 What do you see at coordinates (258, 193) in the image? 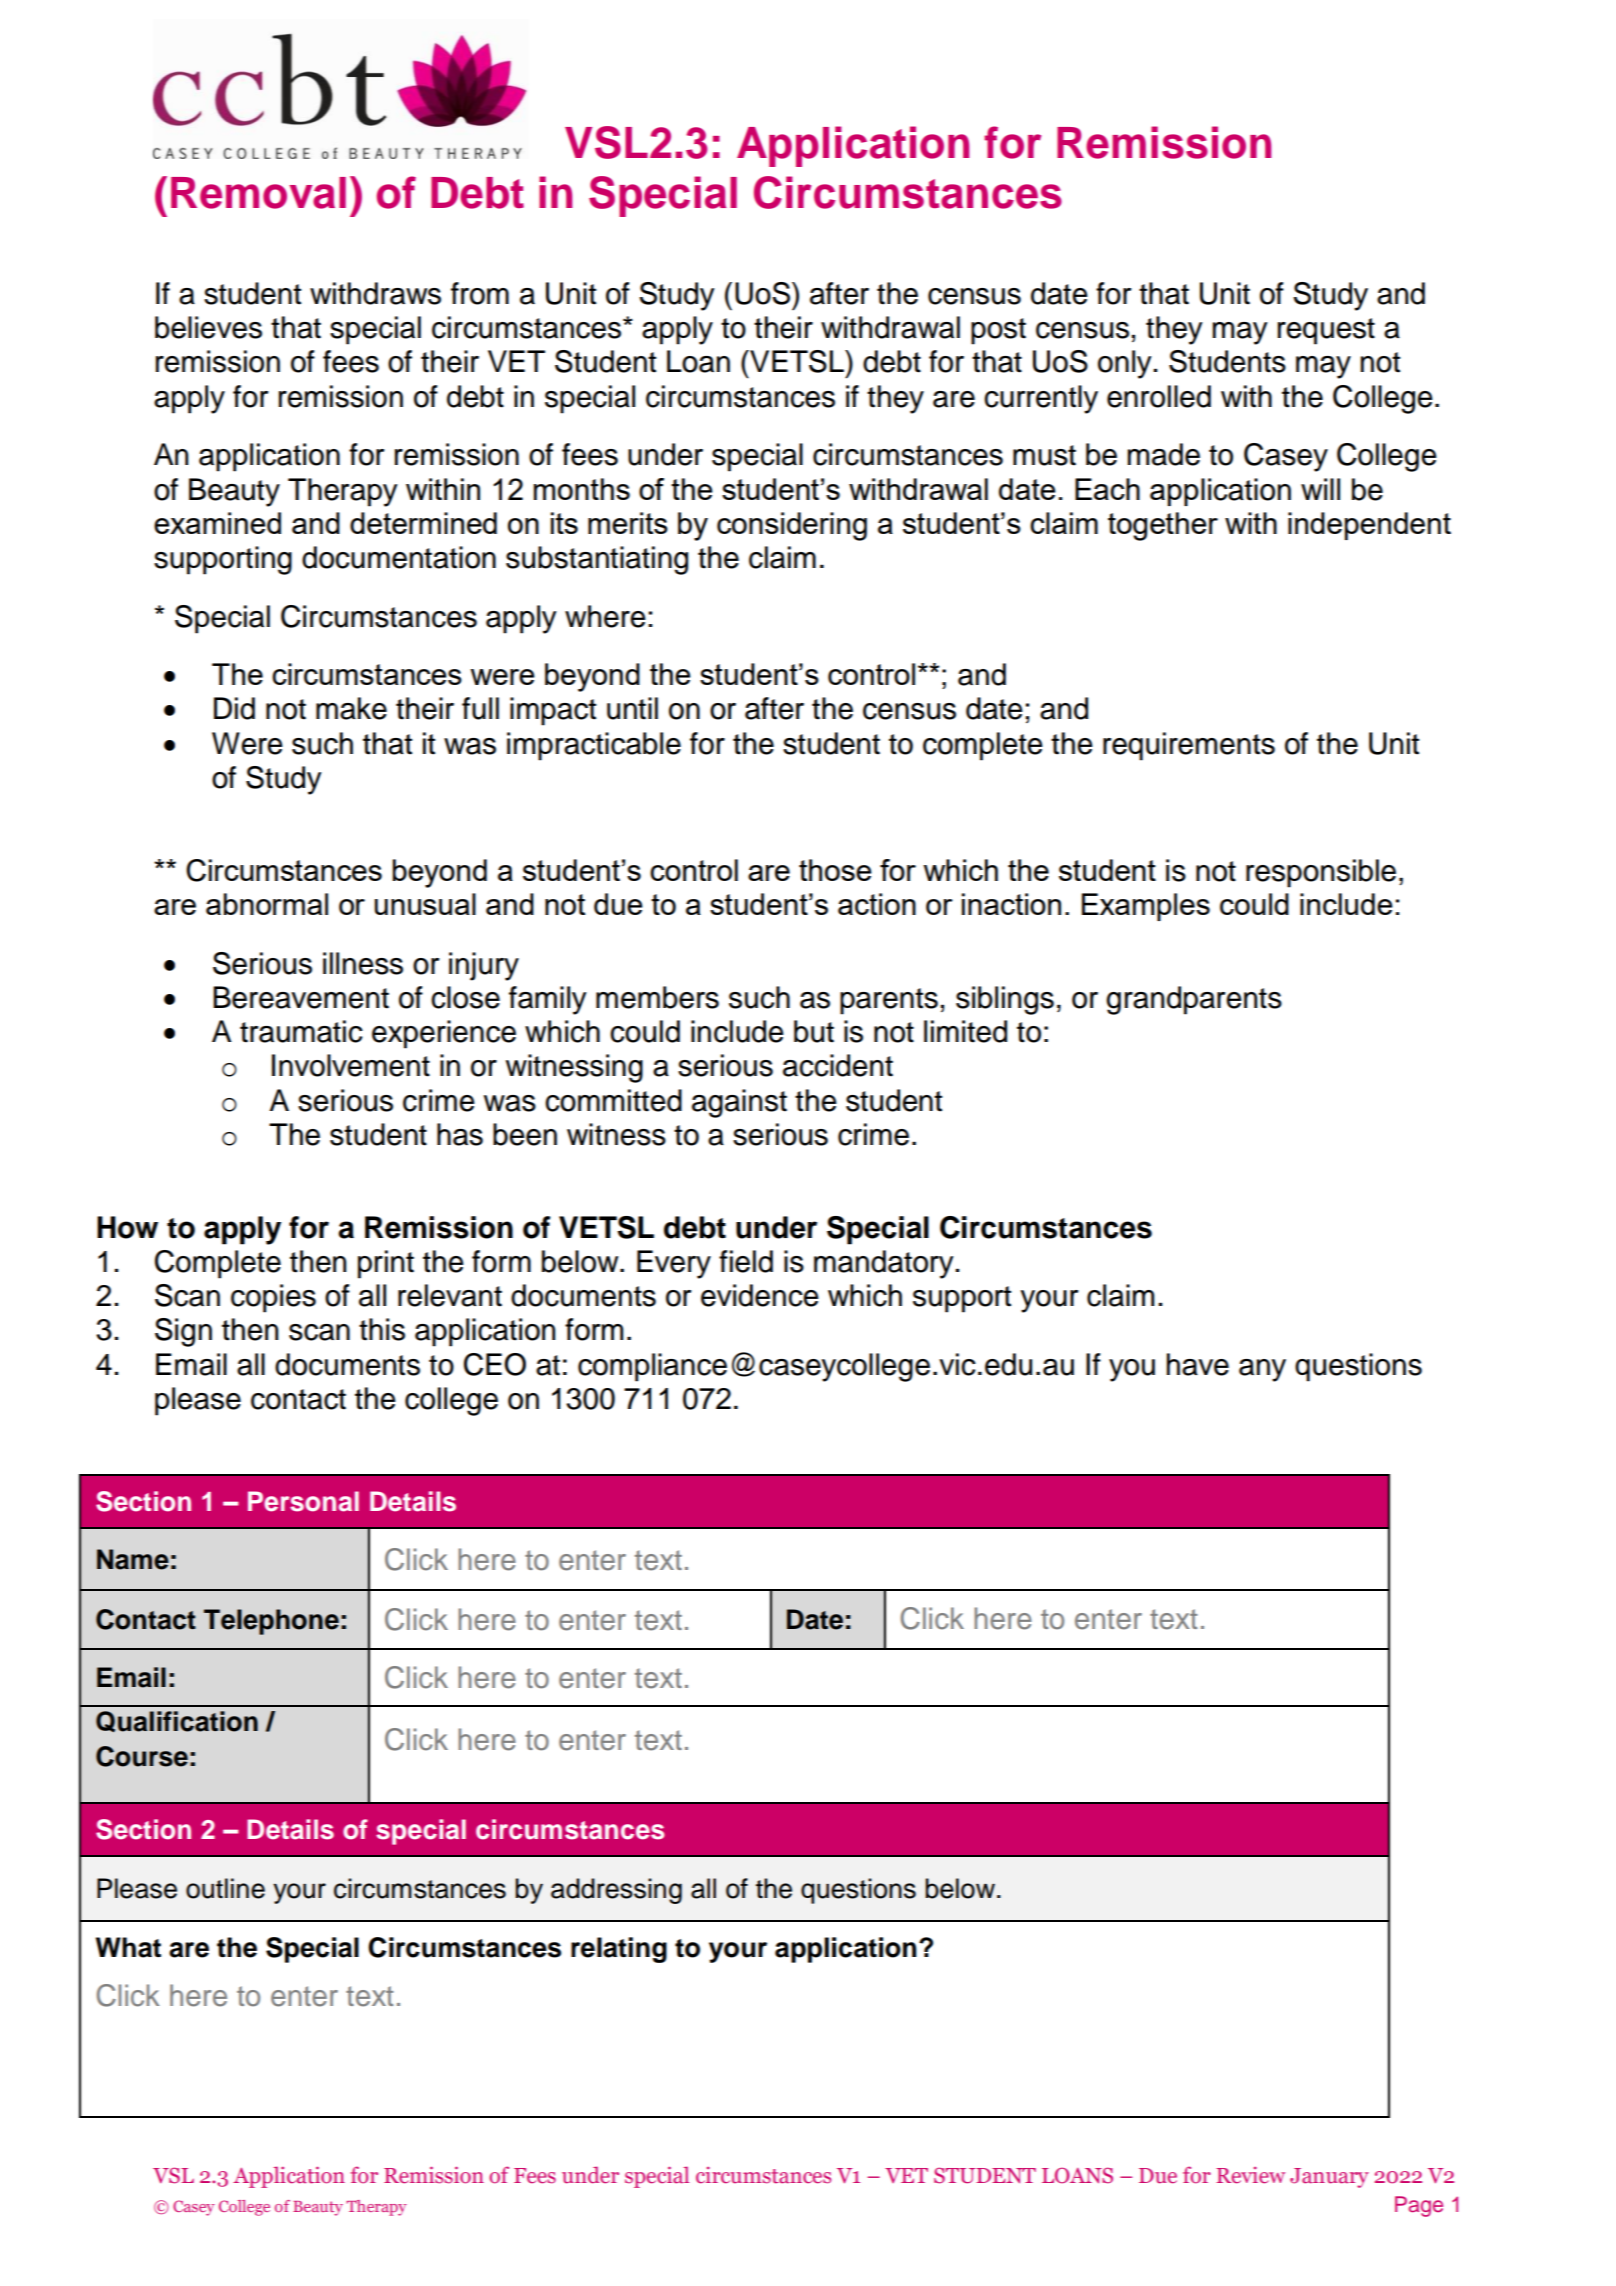
I see `Removal` at bounding box center [258, 193].
